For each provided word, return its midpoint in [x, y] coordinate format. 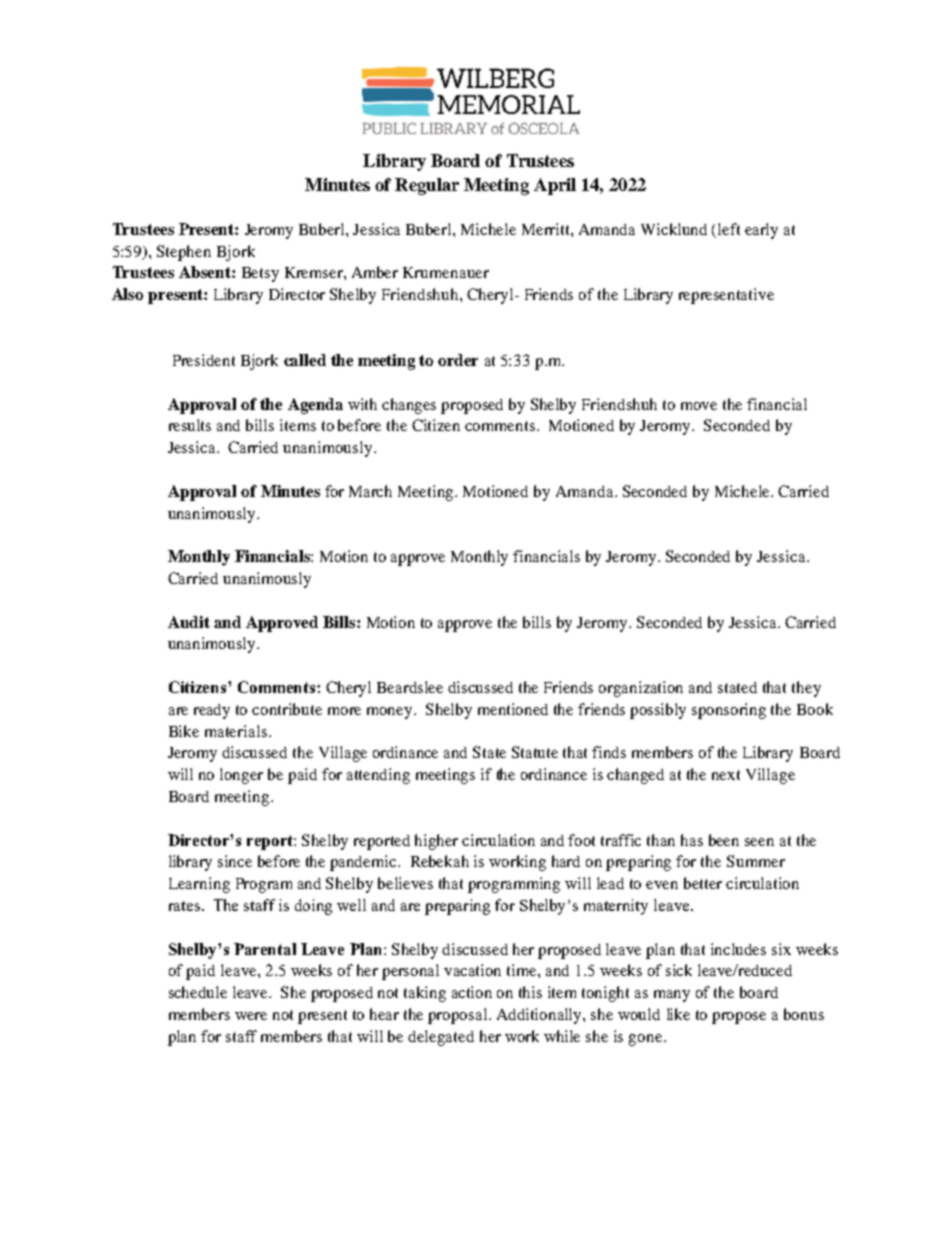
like [678, 1014]
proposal [459, 1016]
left [729, 229]
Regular [427, 186]
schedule [198, 992]
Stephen [184, 253]
